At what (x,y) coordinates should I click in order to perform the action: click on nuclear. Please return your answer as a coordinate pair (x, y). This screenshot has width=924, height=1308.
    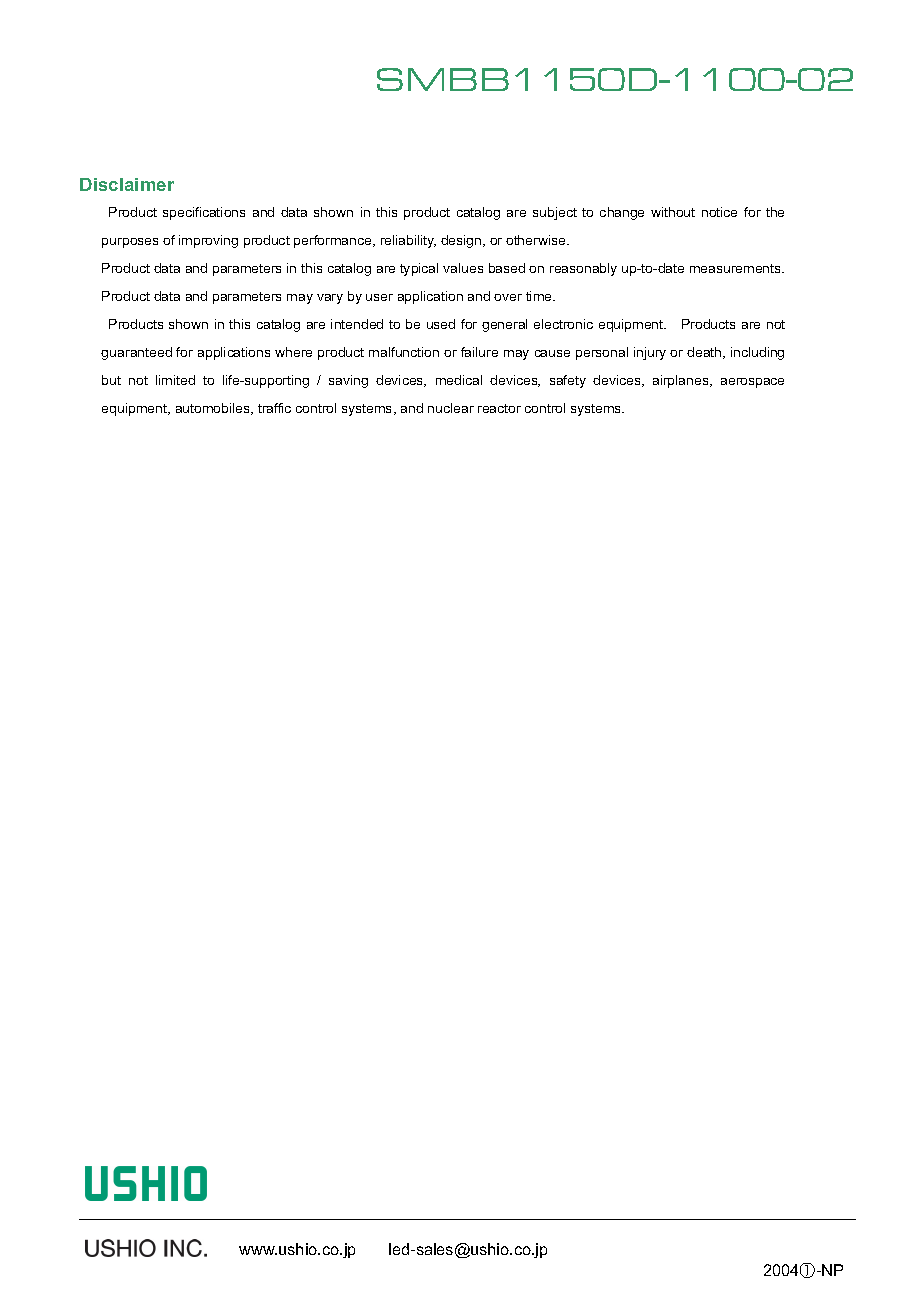
    Looking at the image, I should click on (451, 408).
